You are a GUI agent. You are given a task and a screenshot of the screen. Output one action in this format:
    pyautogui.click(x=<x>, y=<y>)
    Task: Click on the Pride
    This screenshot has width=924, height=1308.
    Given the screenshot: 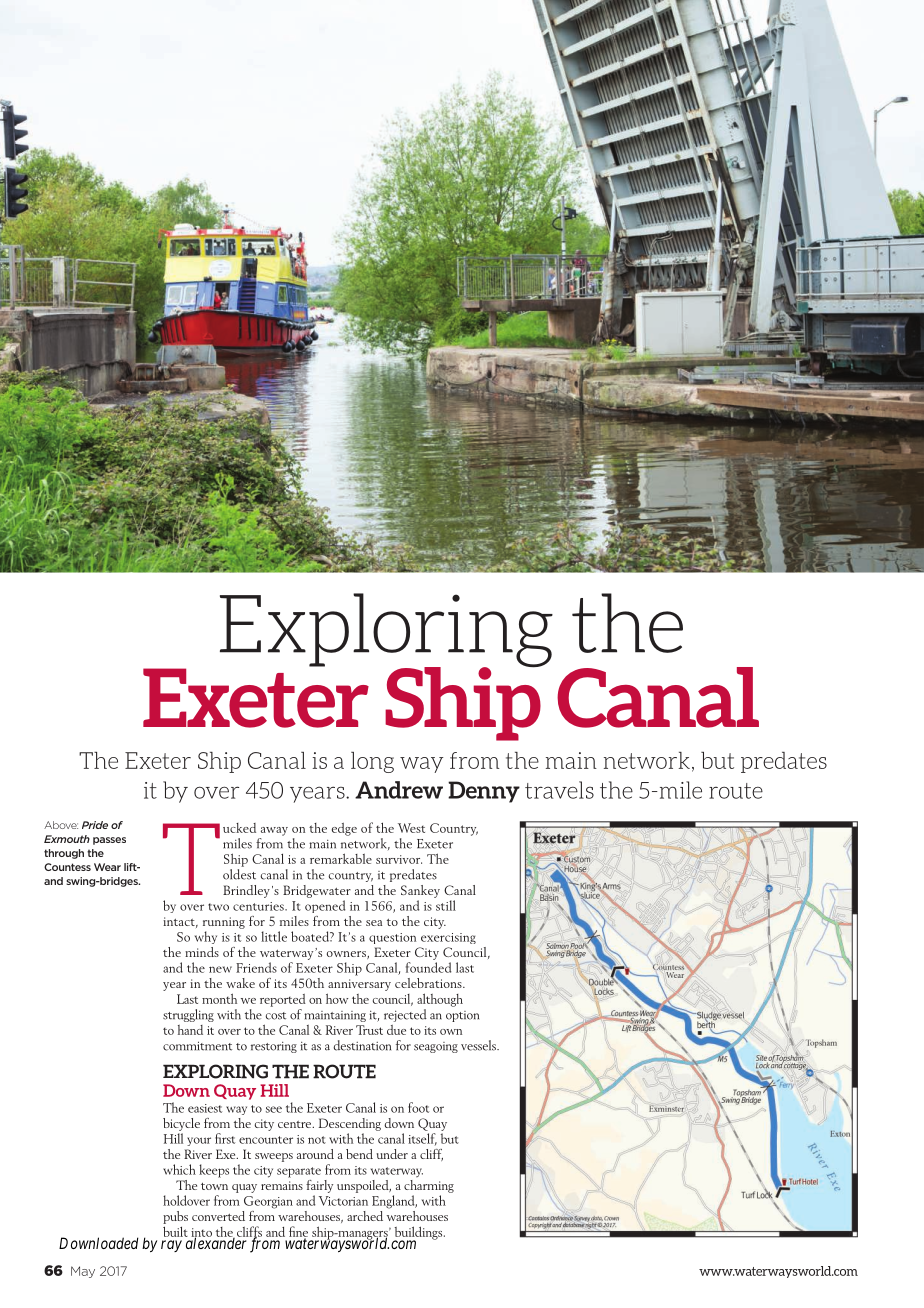 What is the action you would take?
    pyautogui.click(x=95, y=825)
